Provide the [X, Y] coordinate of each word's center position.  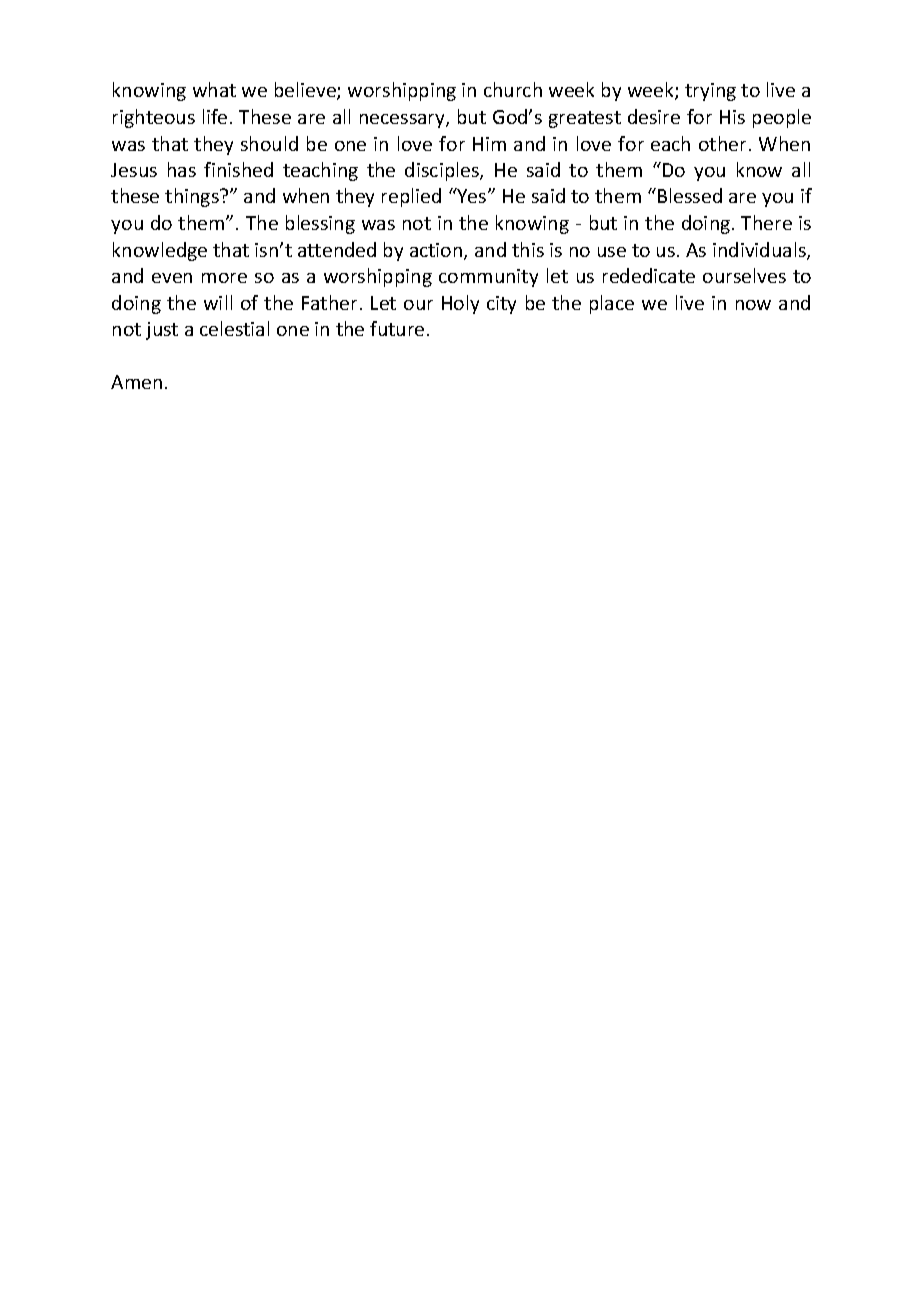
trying [710, 92]
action [437, 251]
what [214, 89]
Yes [472, 195]
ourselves [744, 275]
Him [489, 144]
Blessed [690, 195]
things [193, 197]
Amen [136, 382]
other [722, 143]
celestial [234, 328]
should [269, 143]
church [513, 89]
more [224, 278]
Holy [460, 304]
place [612, 304]
